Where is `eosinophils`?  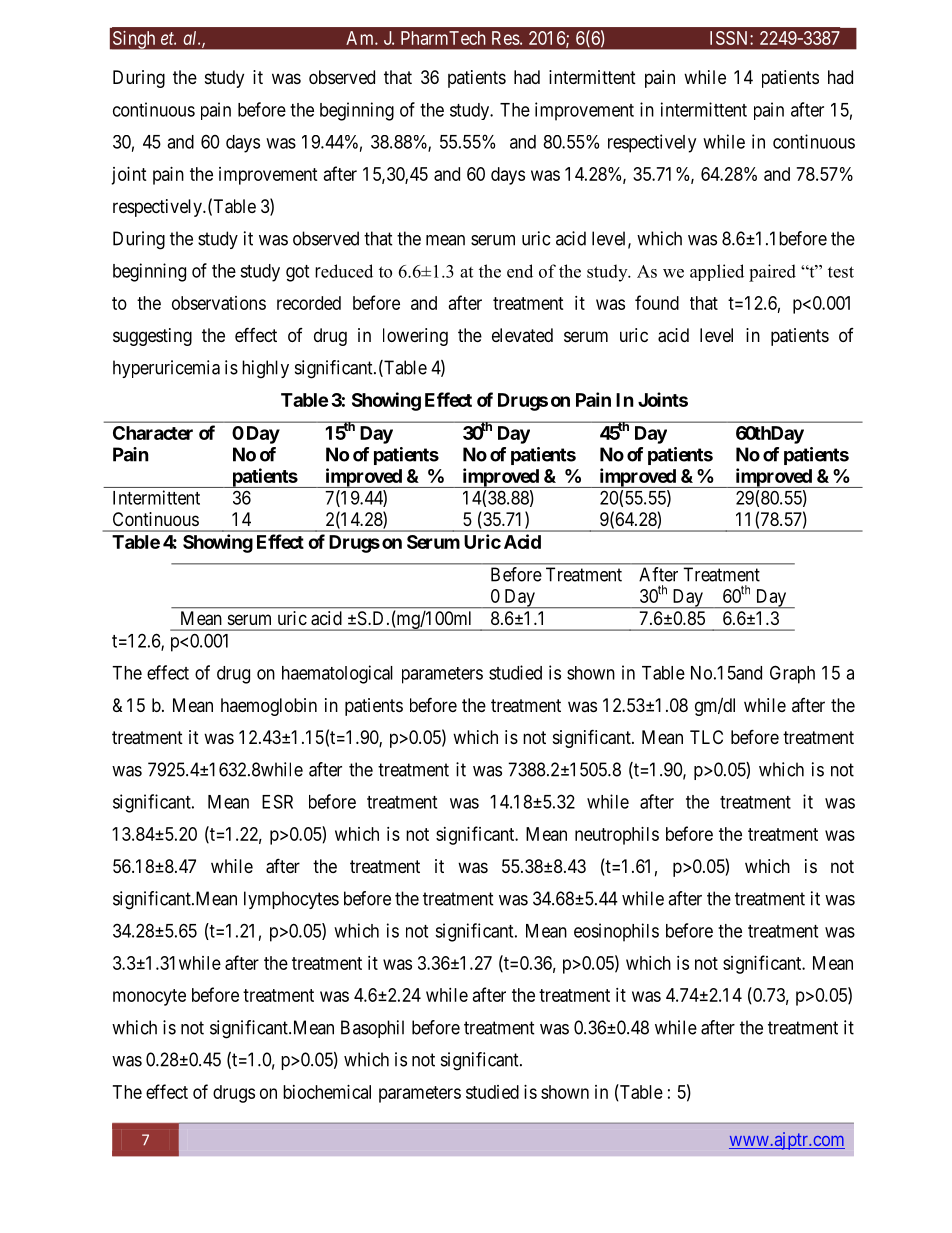
eosinophils is located at coordinates (616, 932).
